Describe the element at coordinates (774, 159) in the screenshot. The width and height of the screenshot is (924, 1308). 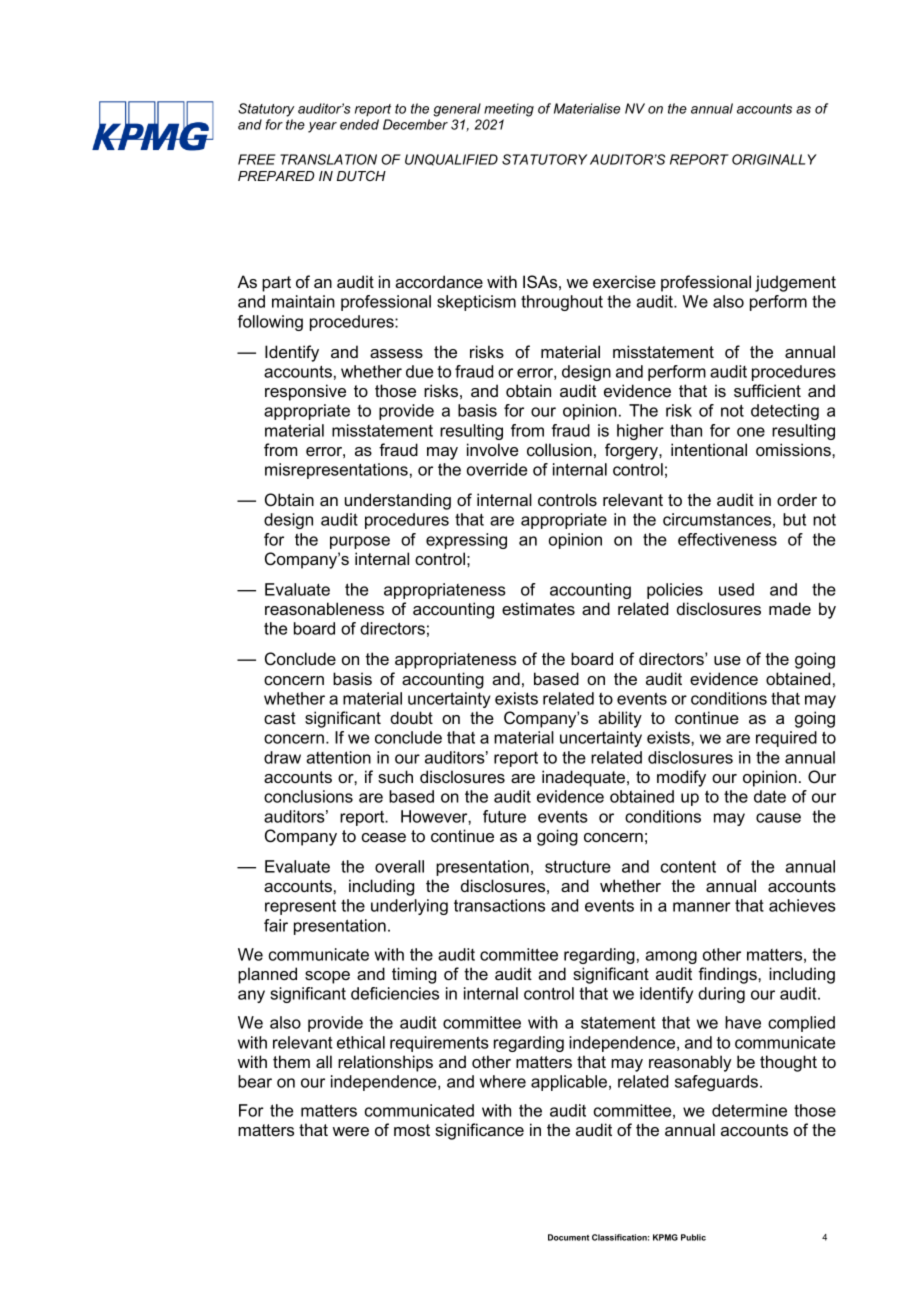
I see `ORIGINALLY` at that location.
